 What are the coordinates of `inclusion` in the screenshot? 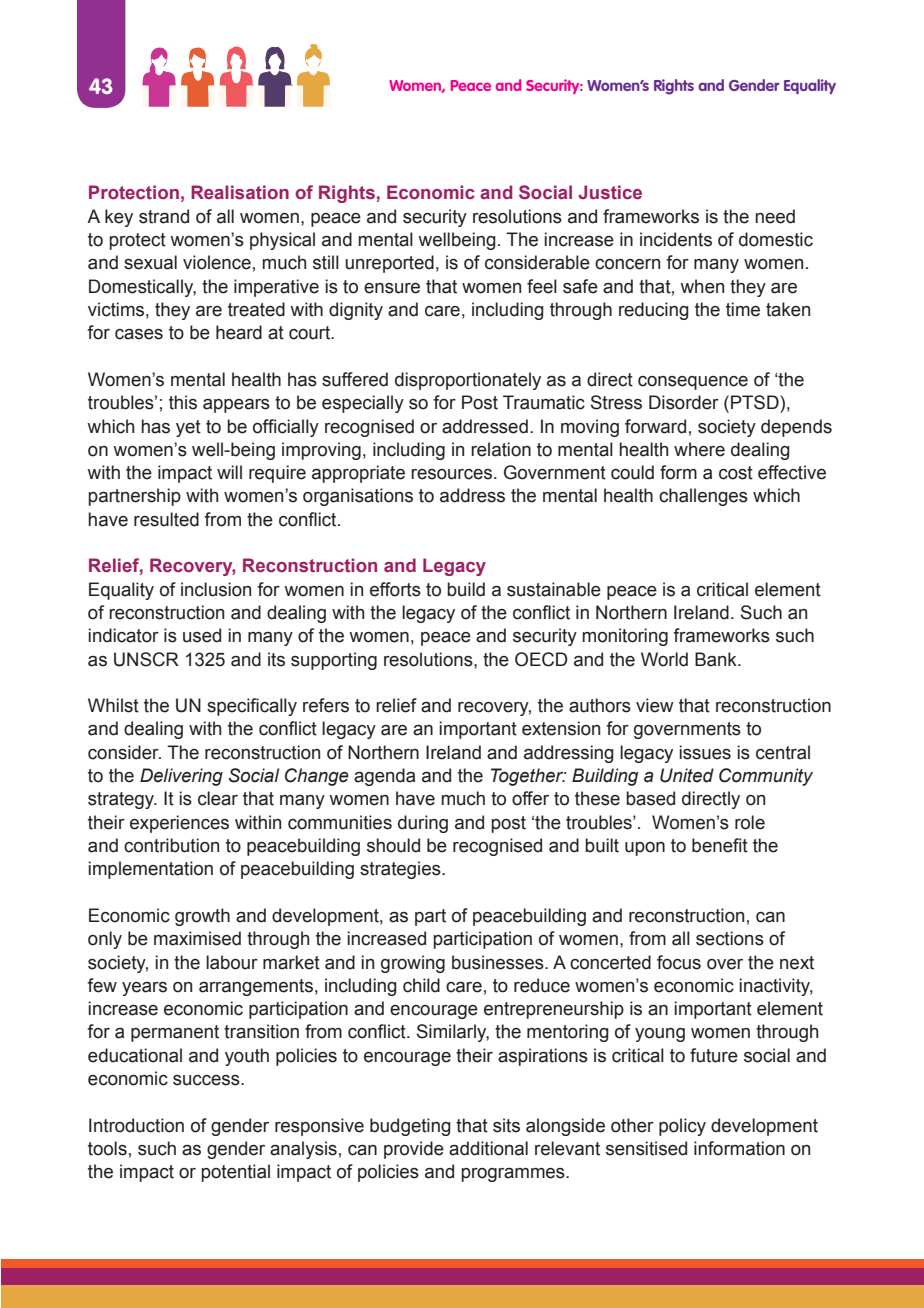 It's located at (216, 589).
